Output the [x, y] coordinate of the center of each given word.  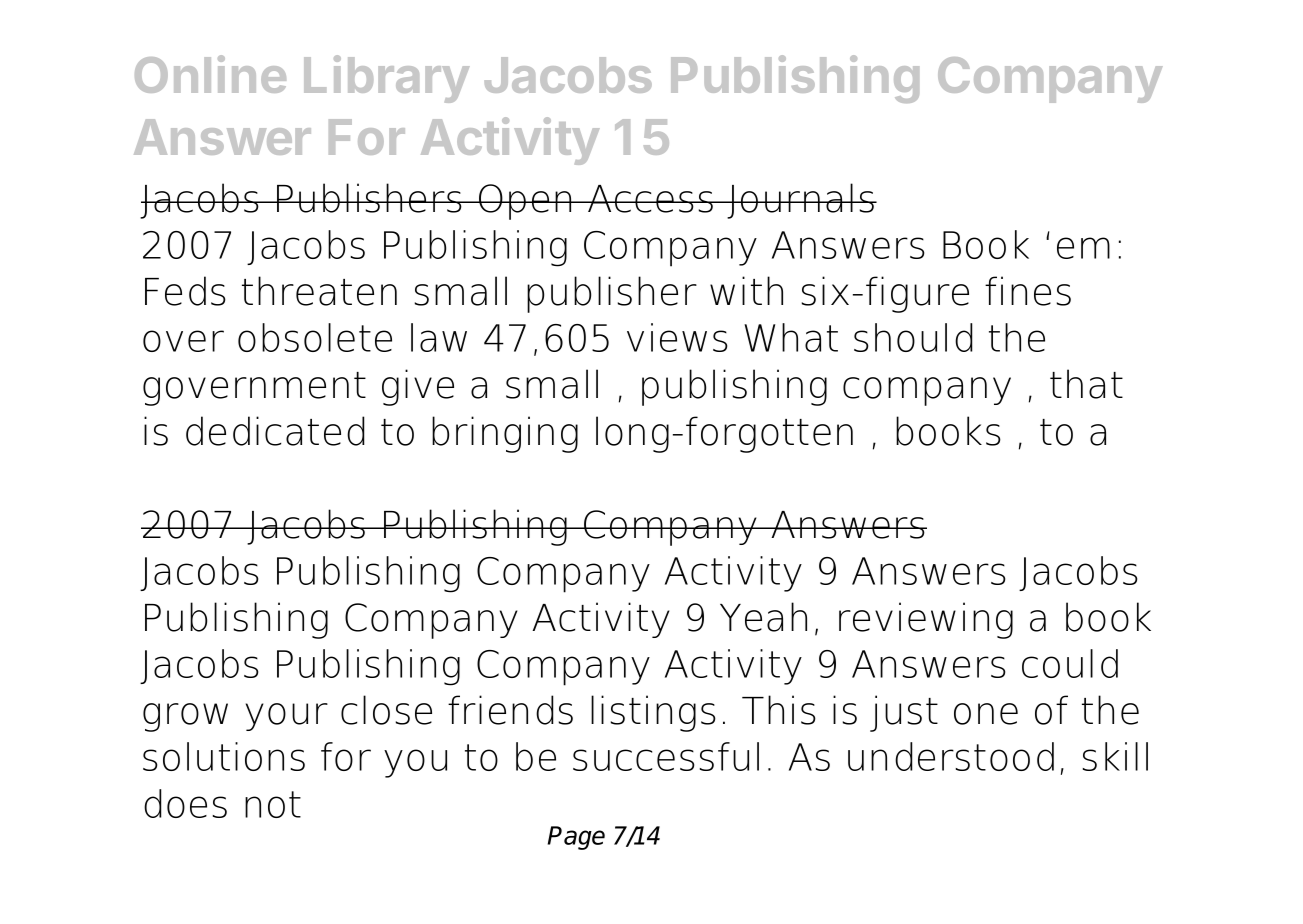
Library [387, 79]
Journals [800, 201]
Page [576, 838]
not [273, 804]
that [1086, 384]
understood [951, 756]
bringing [505, 434]
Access [650, 199]
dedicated [275, 431]
